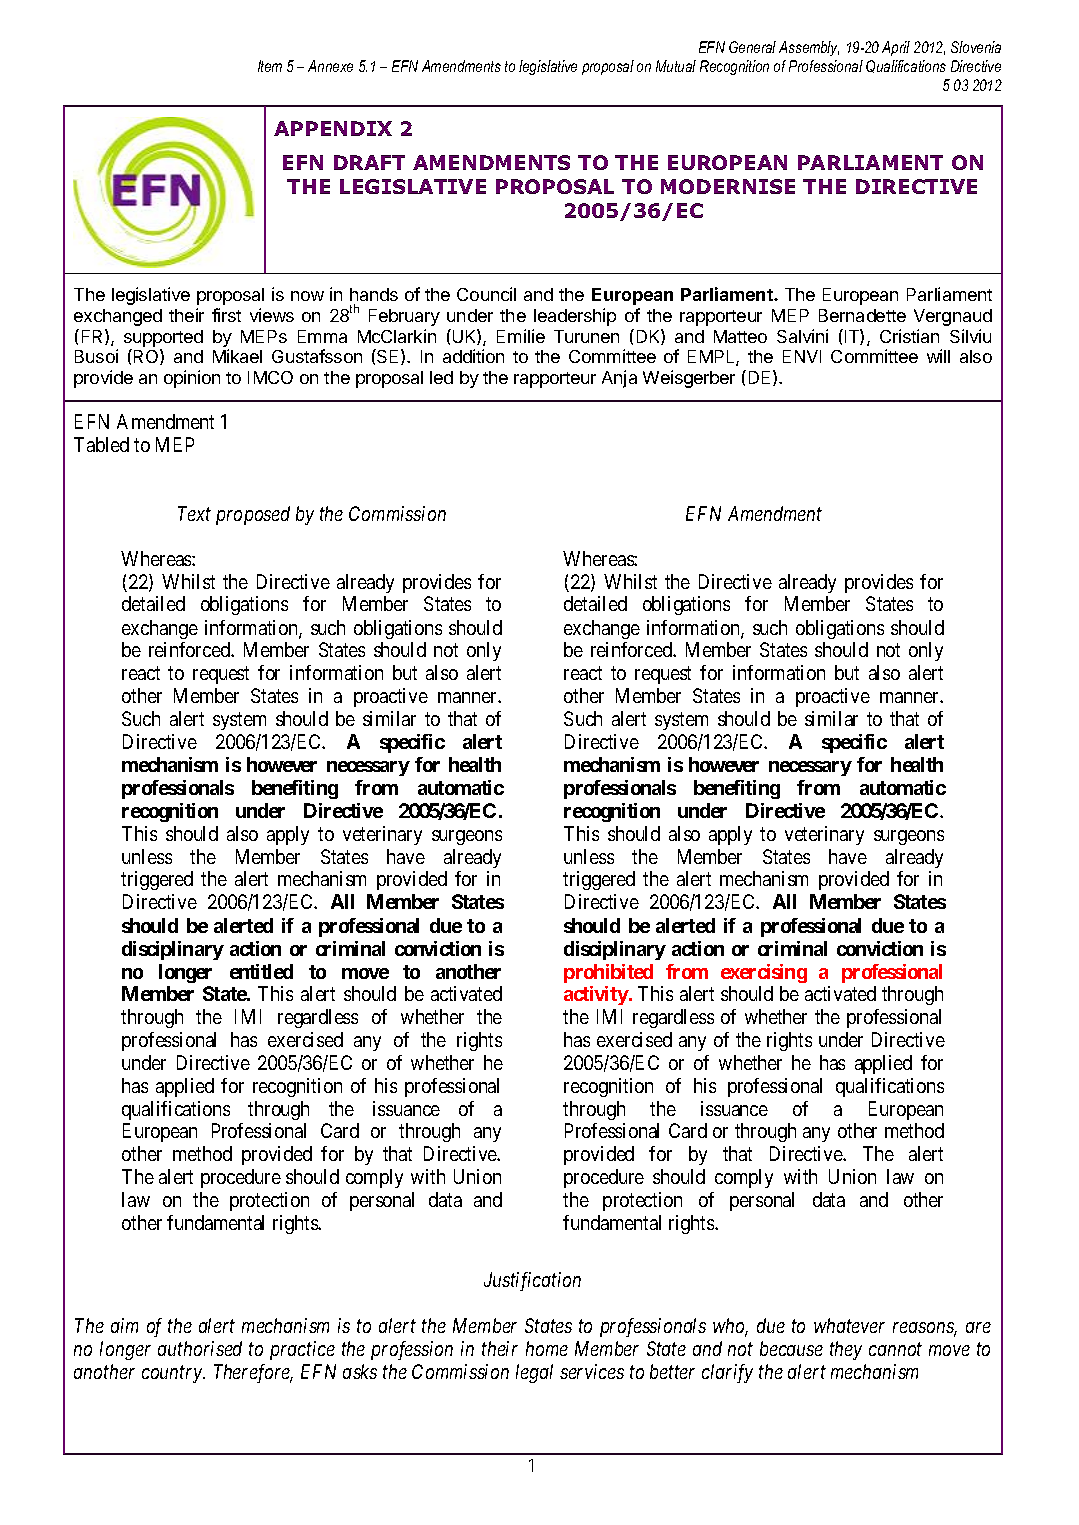  What do you see at coordinates (200, 1348) in the screenshot?
I see `authorised` at bounding box center [200, 1348].
